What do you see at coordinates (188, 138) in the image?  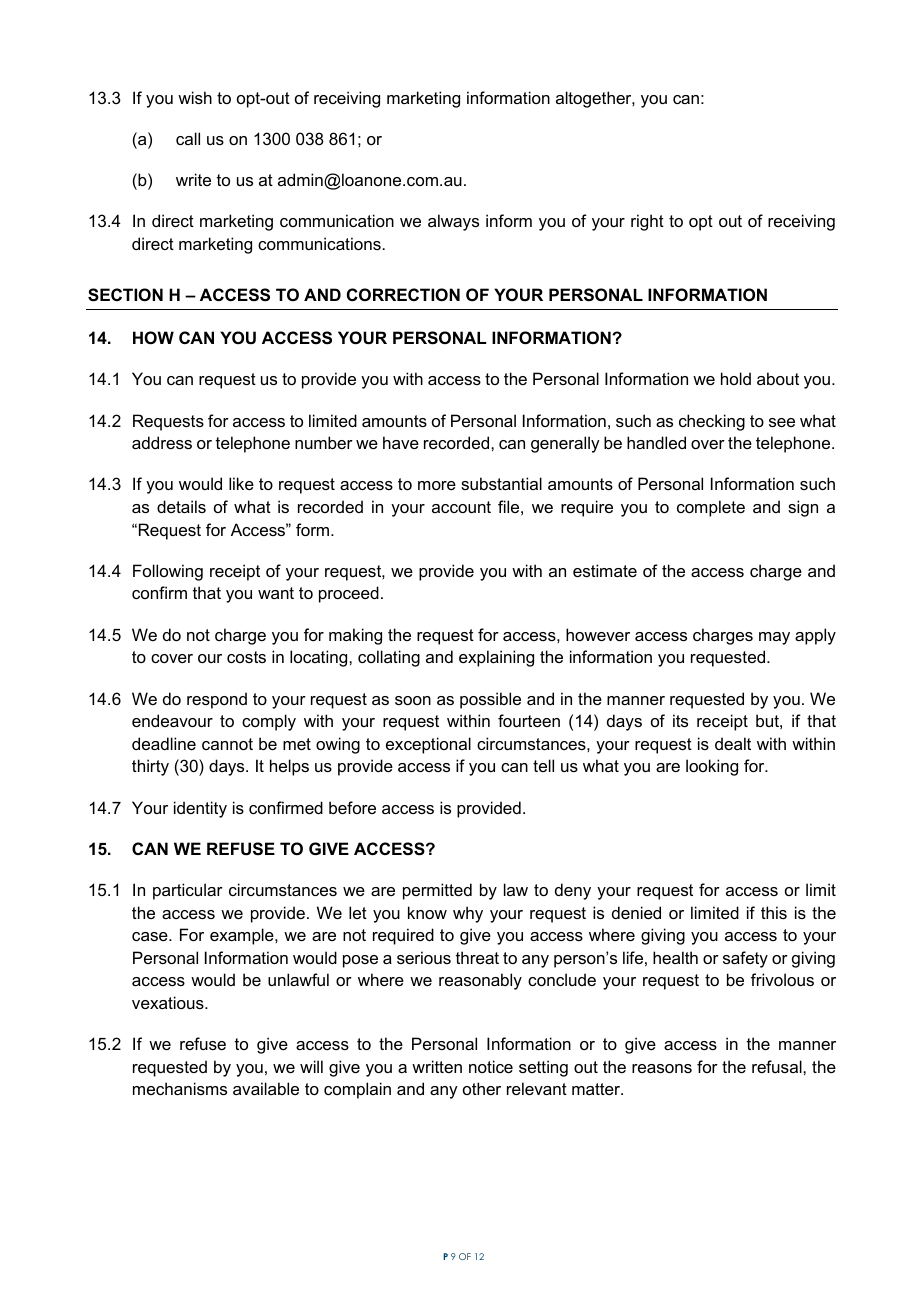 I see `call` at bounding box center [188, 138].
